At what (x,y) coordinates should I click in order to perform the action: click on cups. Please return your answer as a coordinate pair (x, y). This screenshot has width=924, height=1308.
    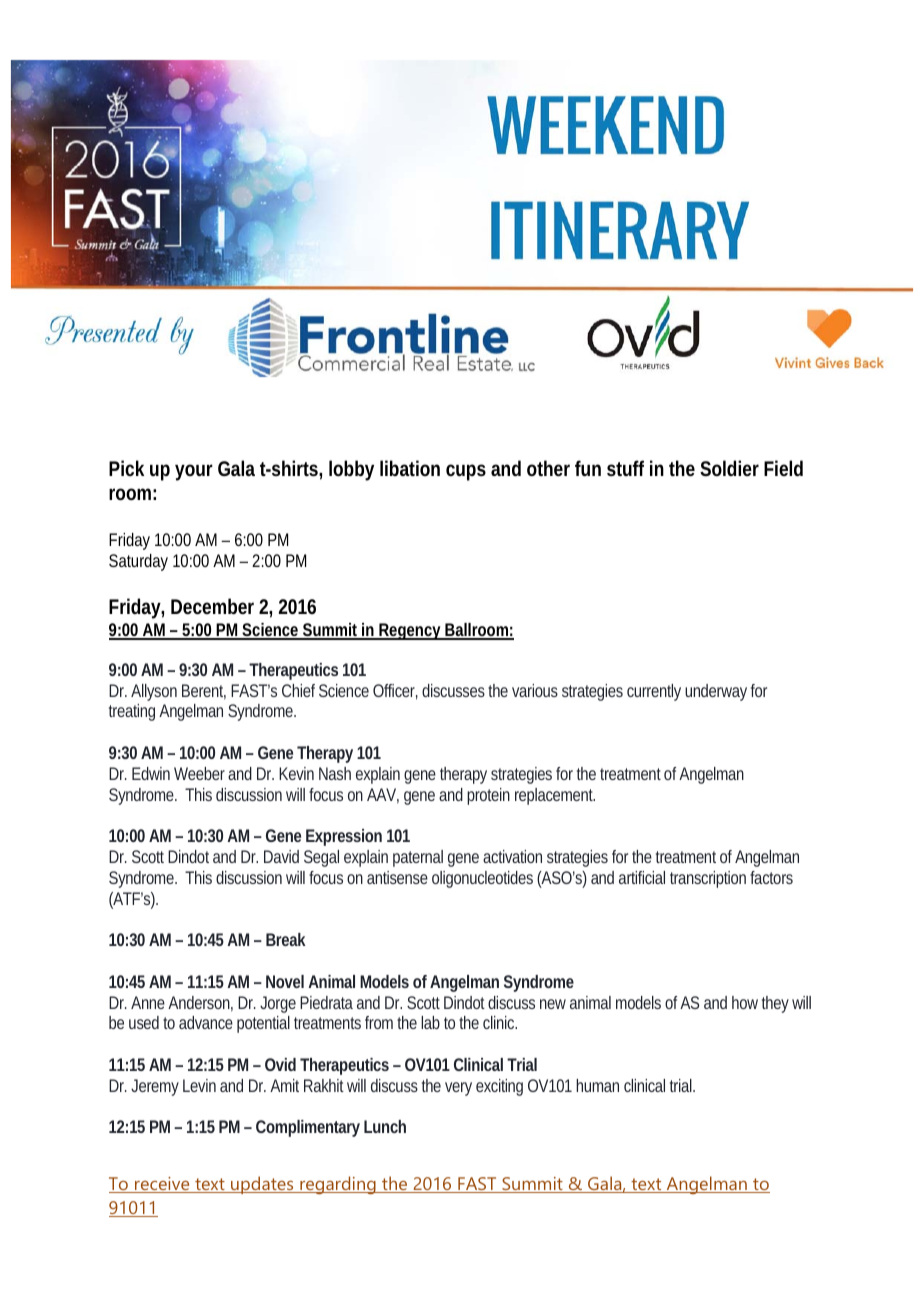
    Looking at the image, I should click on (466, 472).
